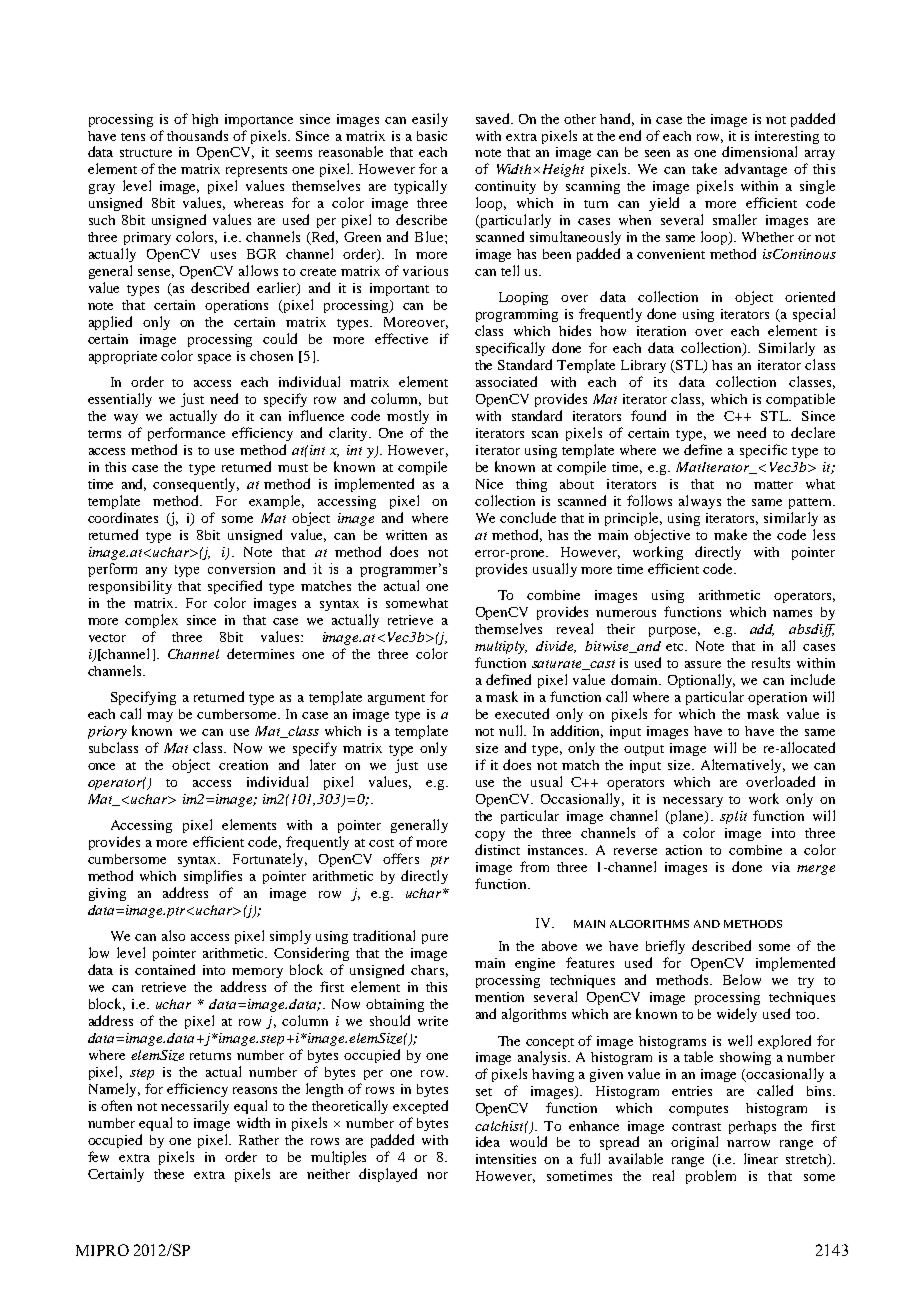 The width and height of the screenshot is (924, 1307). Describe the element at coordinates (197, 135) in the screenshot. I see `thousands` at that location.
